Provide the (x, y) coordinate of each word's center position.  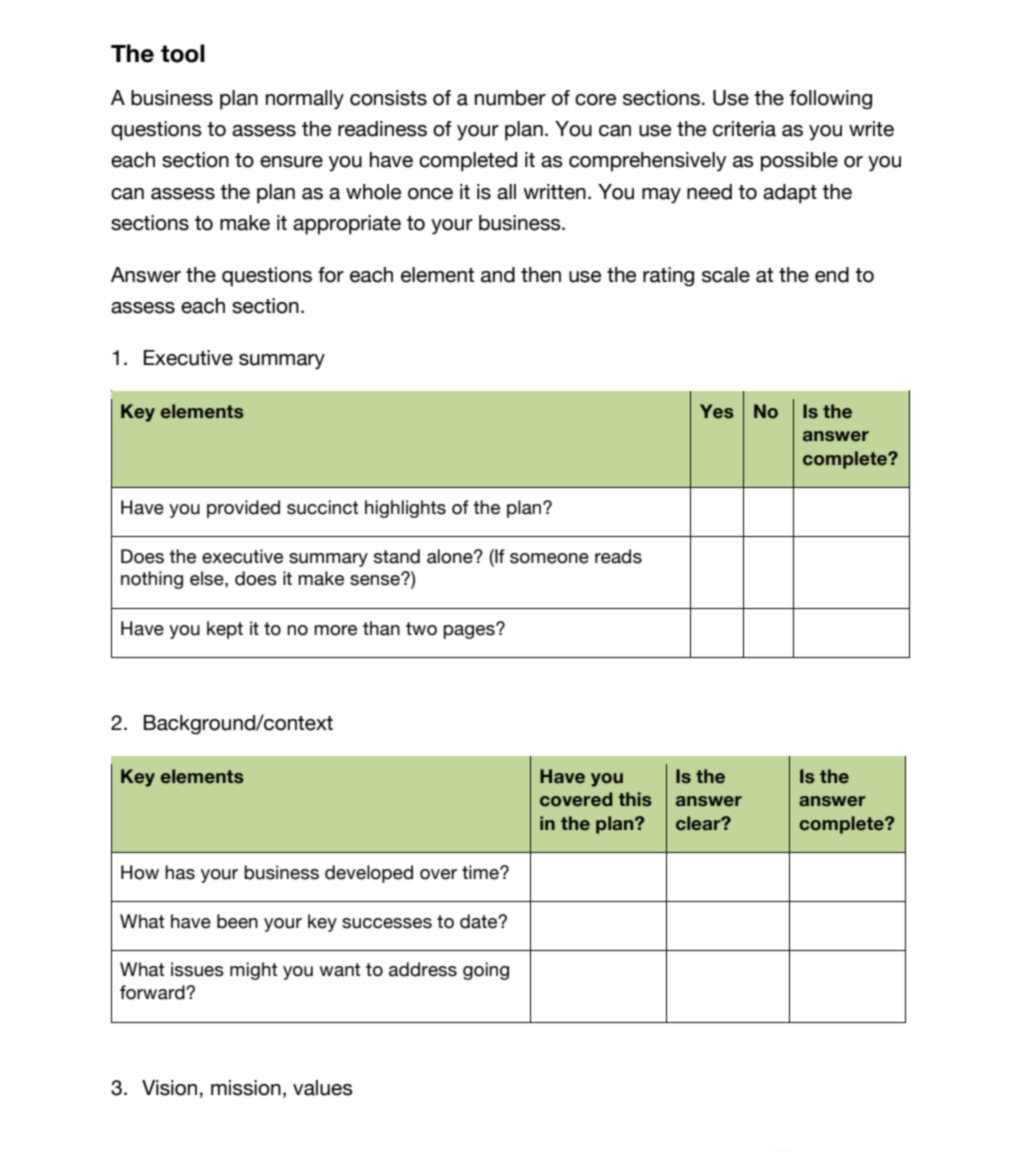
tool (183, 53)
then (541, 275)
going (486, 971)
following (831, 100)
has (180, 872)
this (634, 799)
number (510, 98)
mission (246, 1088)
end (832, 275)
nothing (152, 580)
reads (618, 556)
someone (549, 558)
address (423, 969)
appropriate (347, 225)
